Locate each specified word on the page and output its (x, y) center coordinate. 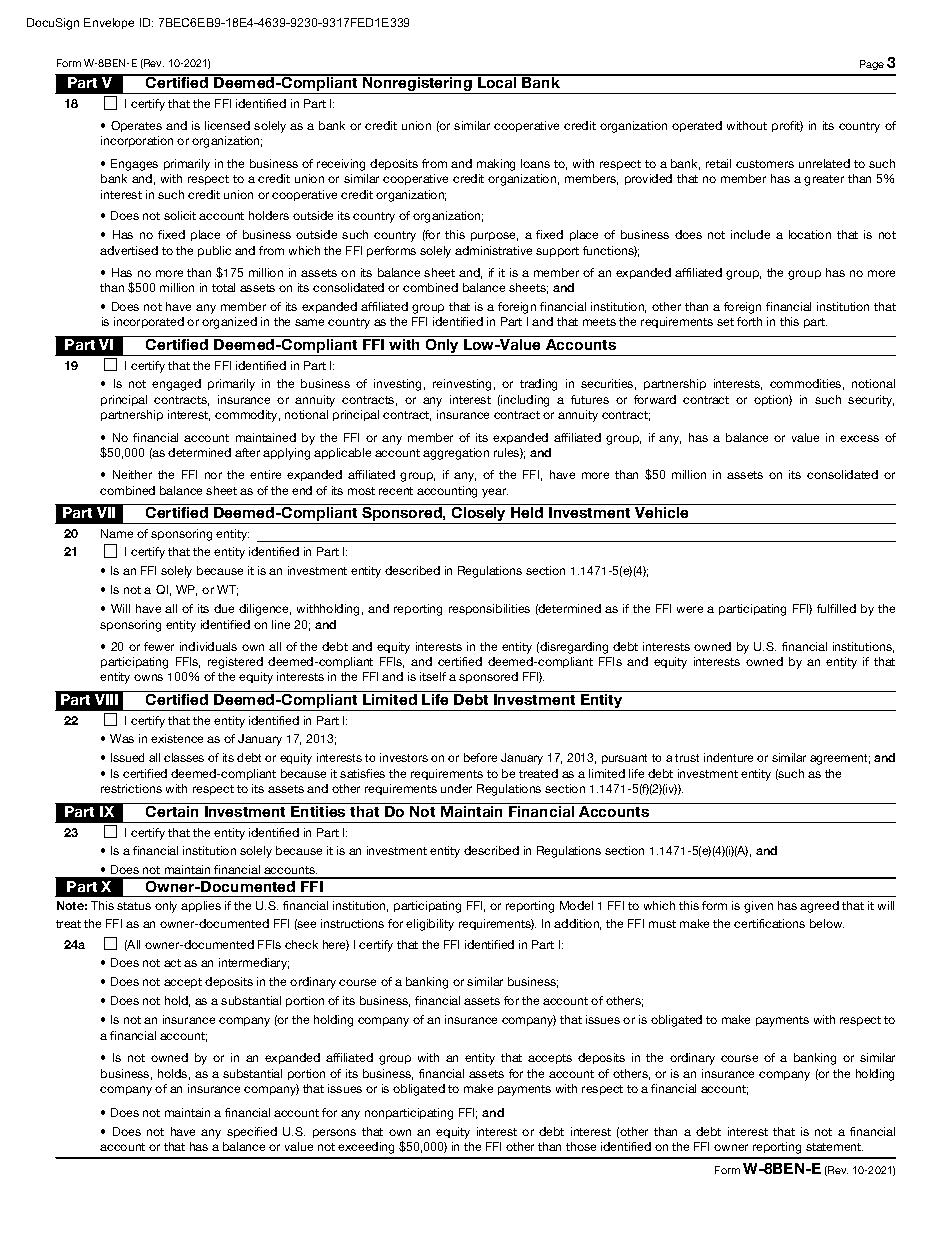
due (224, 608)
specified (252, 1132)
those (581, 1146)
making (496, 165)
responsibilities (489, 609)
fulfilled (836, 608)
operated (697, 126)
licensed (227, 125)
